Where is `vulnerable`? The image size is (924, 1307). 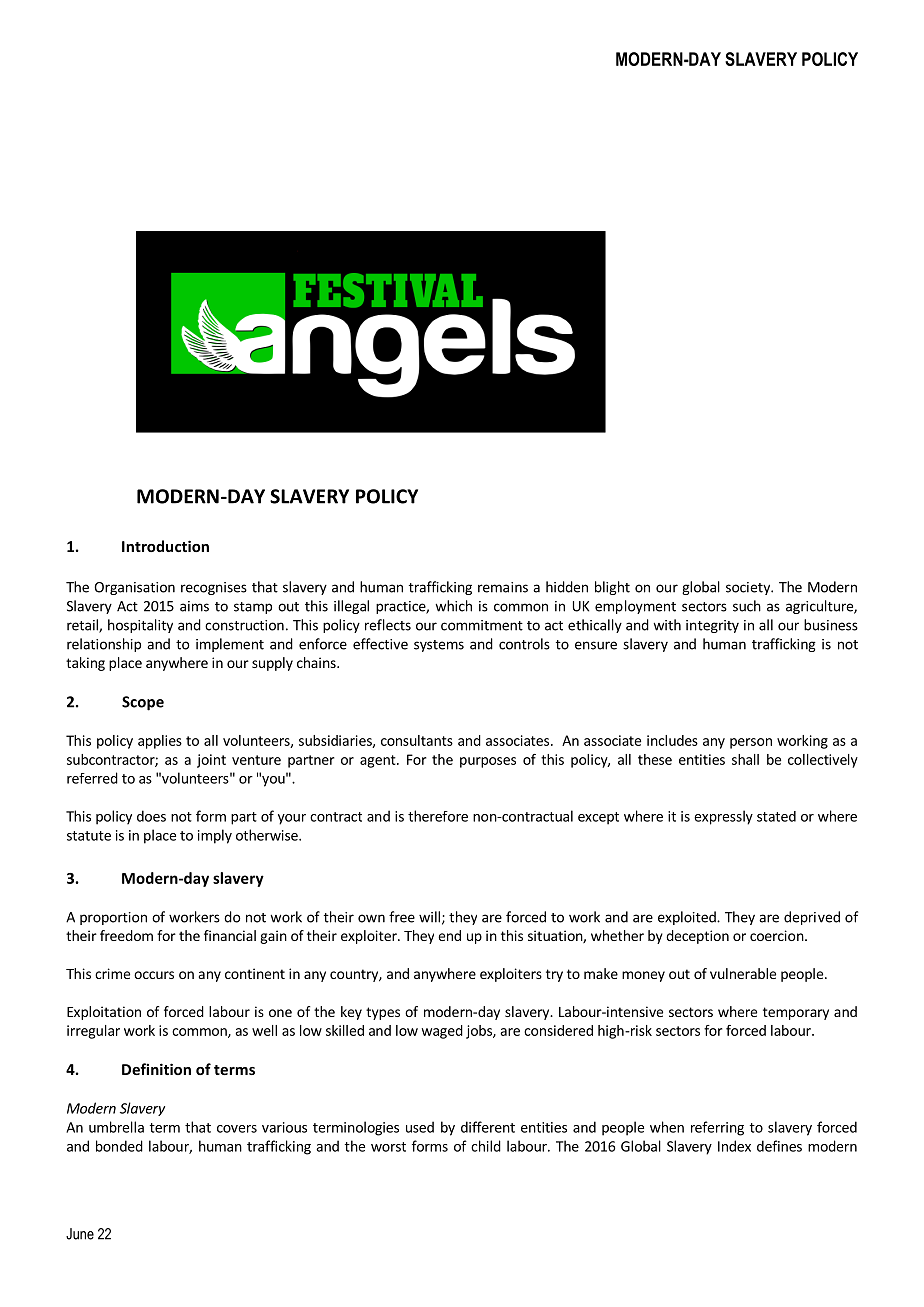 vulnerable is located at coordinates (743, 973).
